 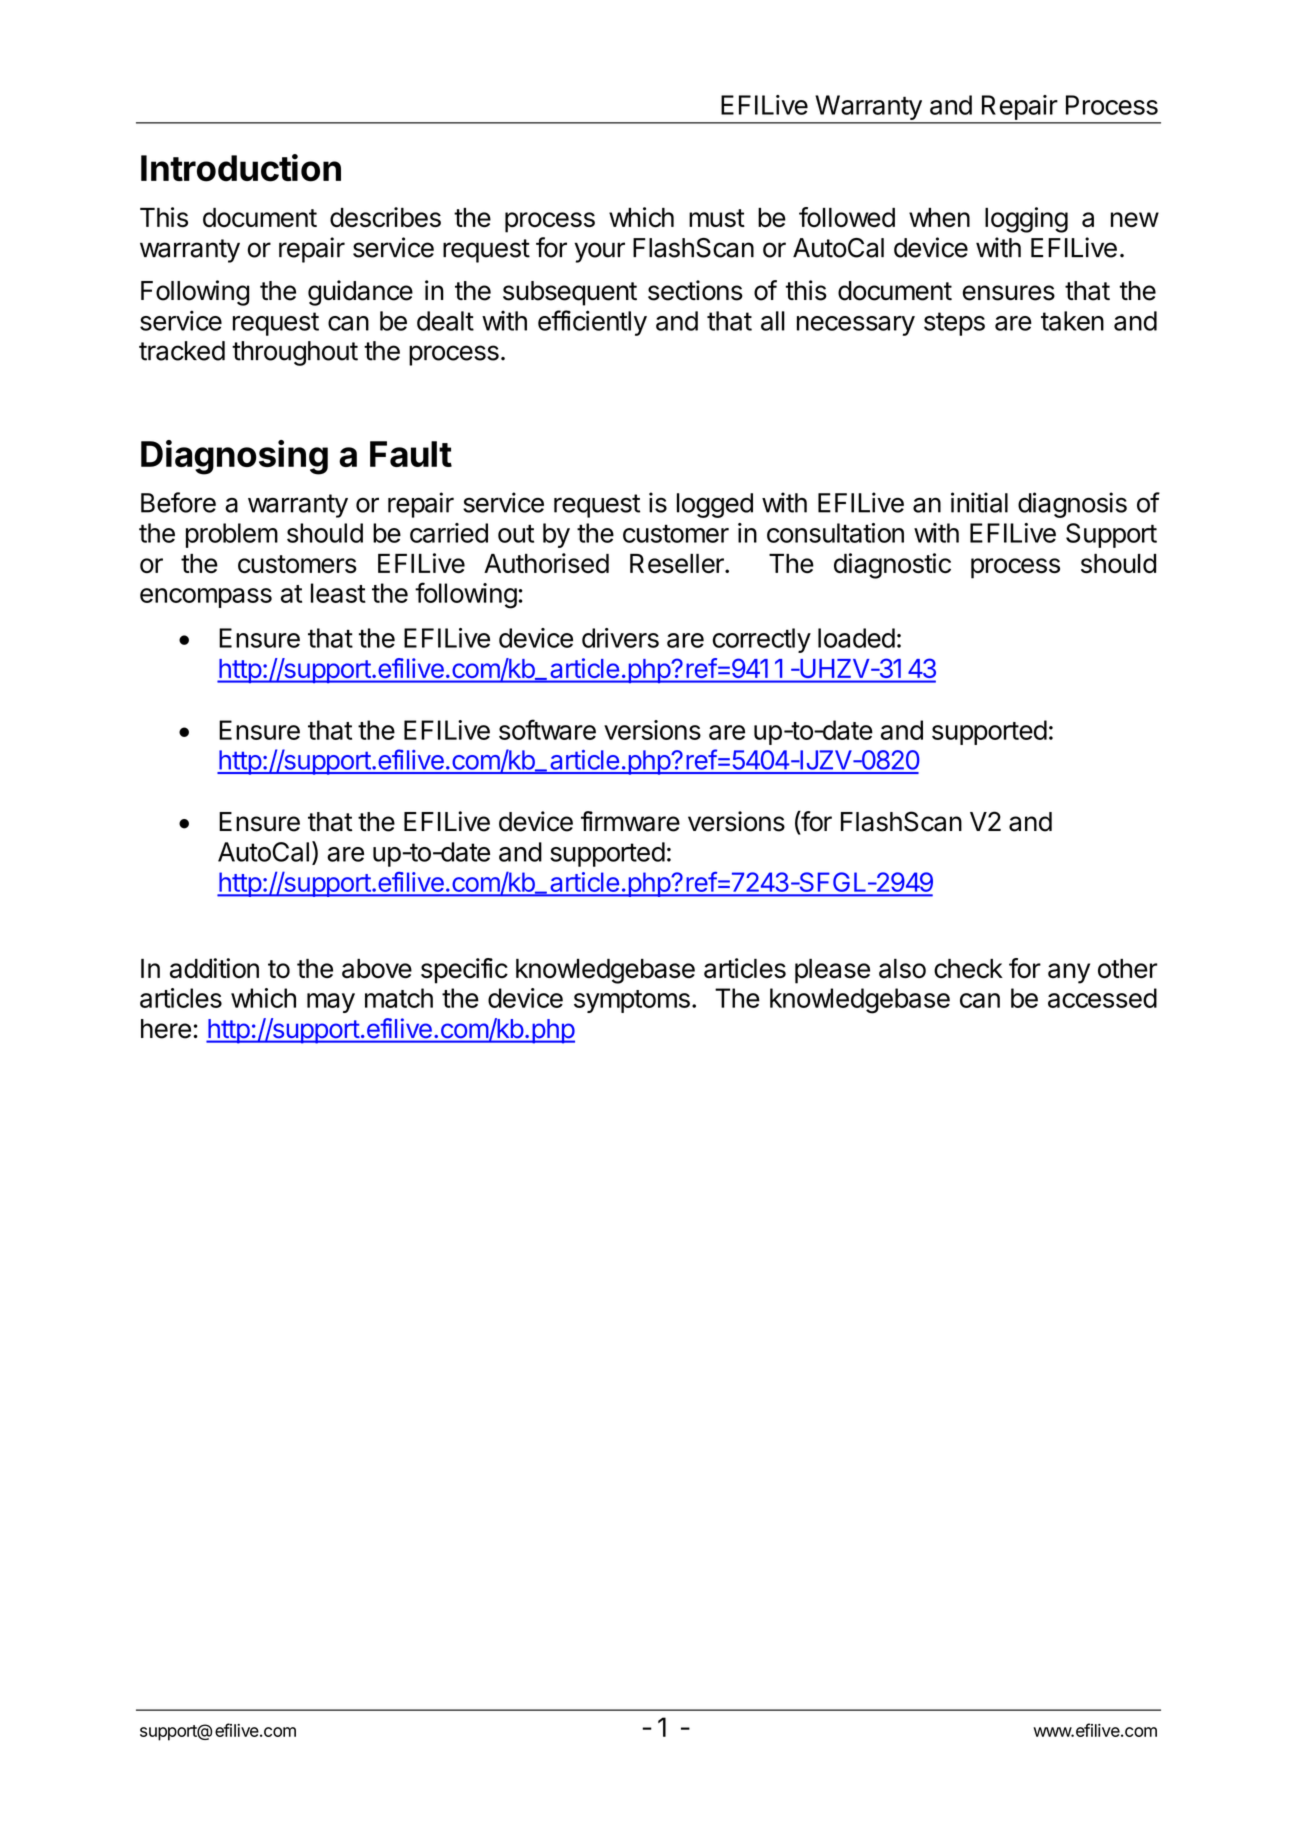 I want to click on logging, so click(x=1026, y=220).
